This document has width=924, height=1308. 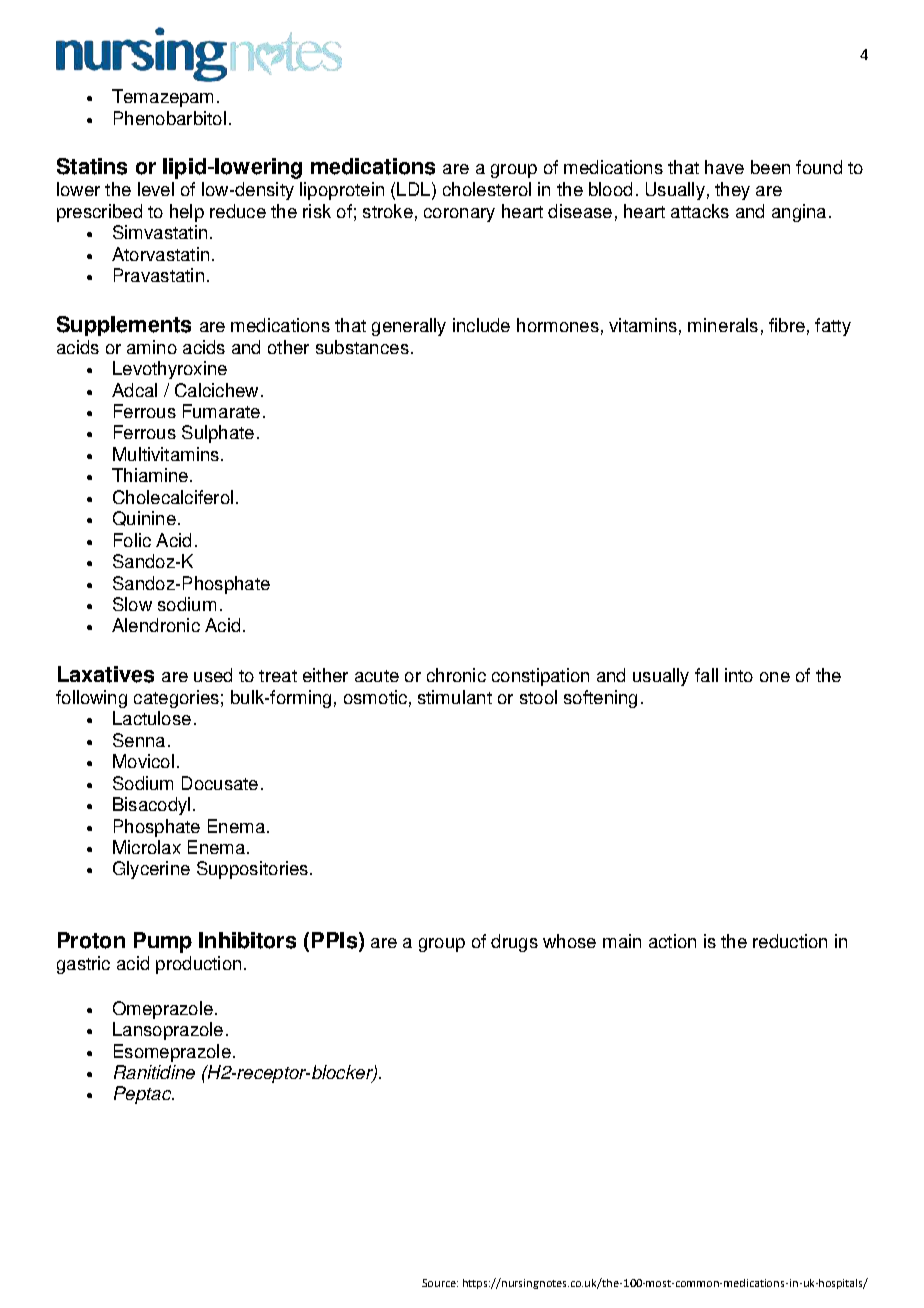 I want to click on categories, so click(x=176, y=699).
